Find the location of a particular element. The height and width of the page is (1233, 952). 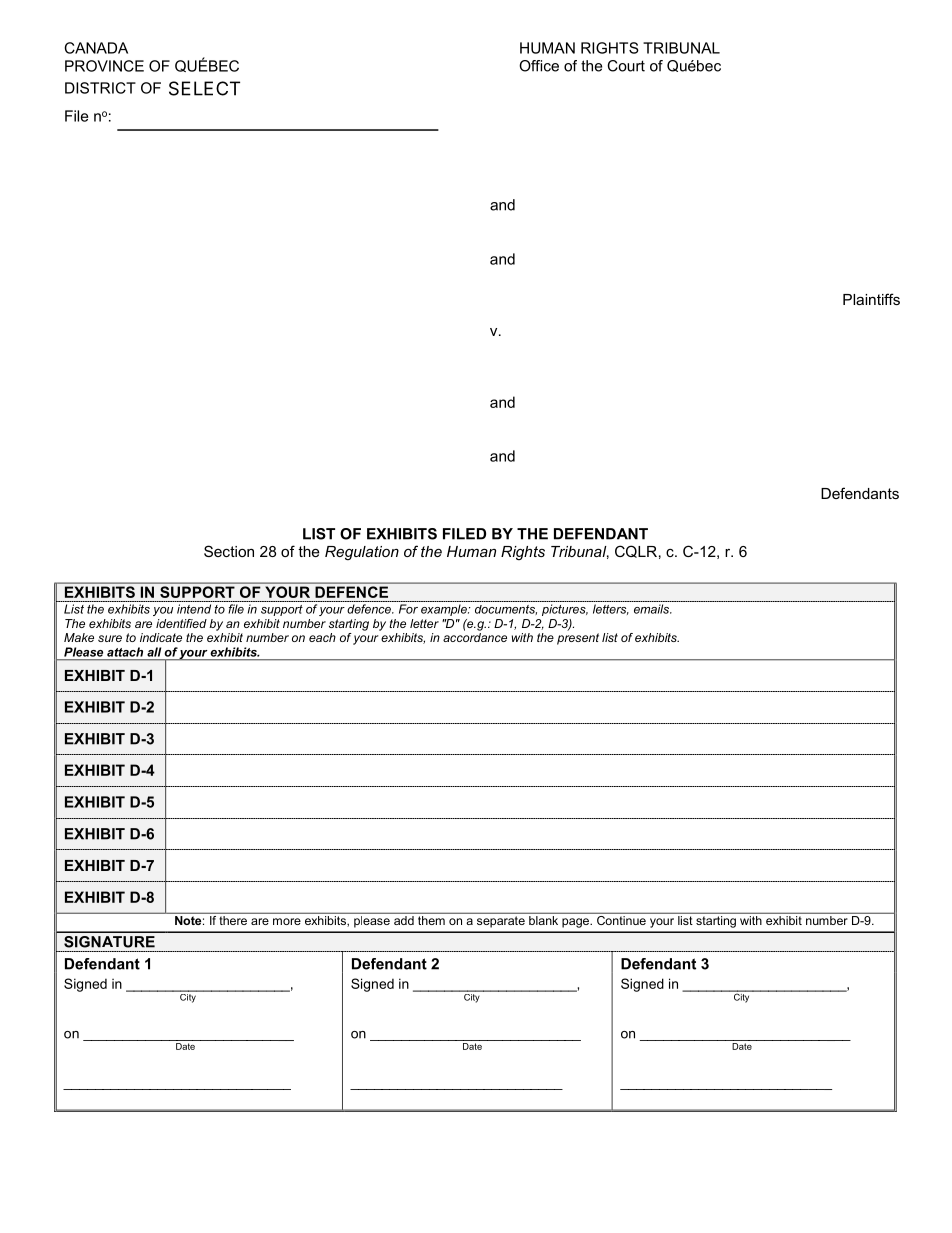

Plaintiffs is located at coordinates (871, 299).
